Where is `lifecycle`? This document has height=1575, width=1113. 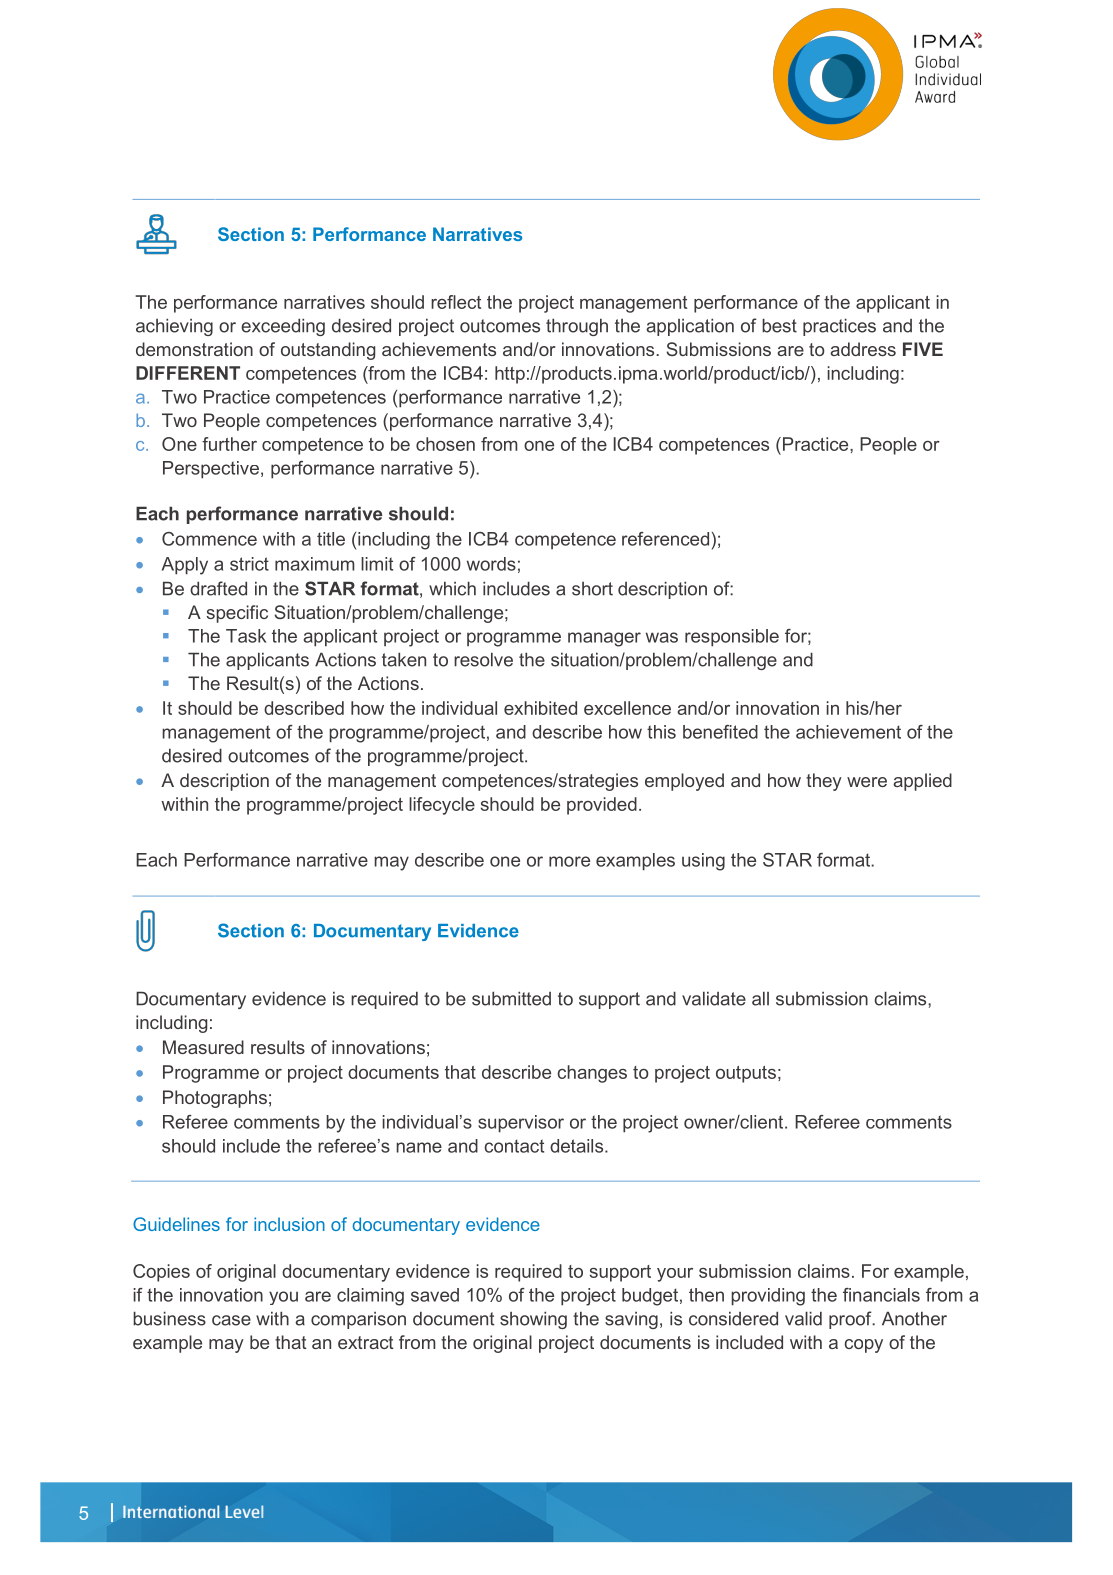
lifecycle is located at coordinates (442, 806).
